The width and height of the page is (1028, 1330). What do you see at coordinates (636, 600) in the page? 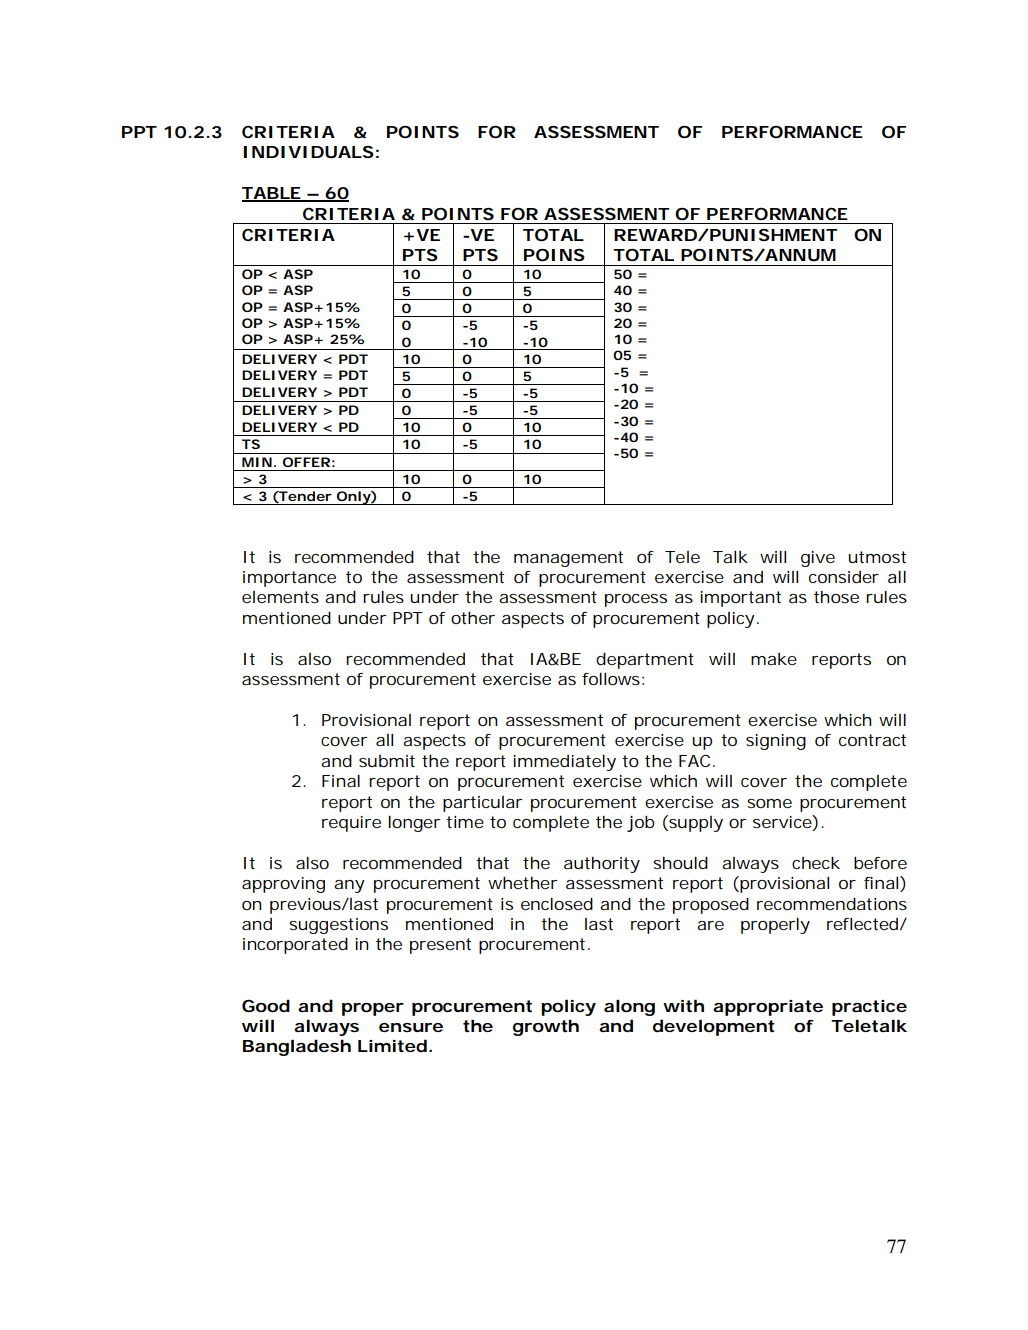
I see `process` at bounding box center [636, 600].
